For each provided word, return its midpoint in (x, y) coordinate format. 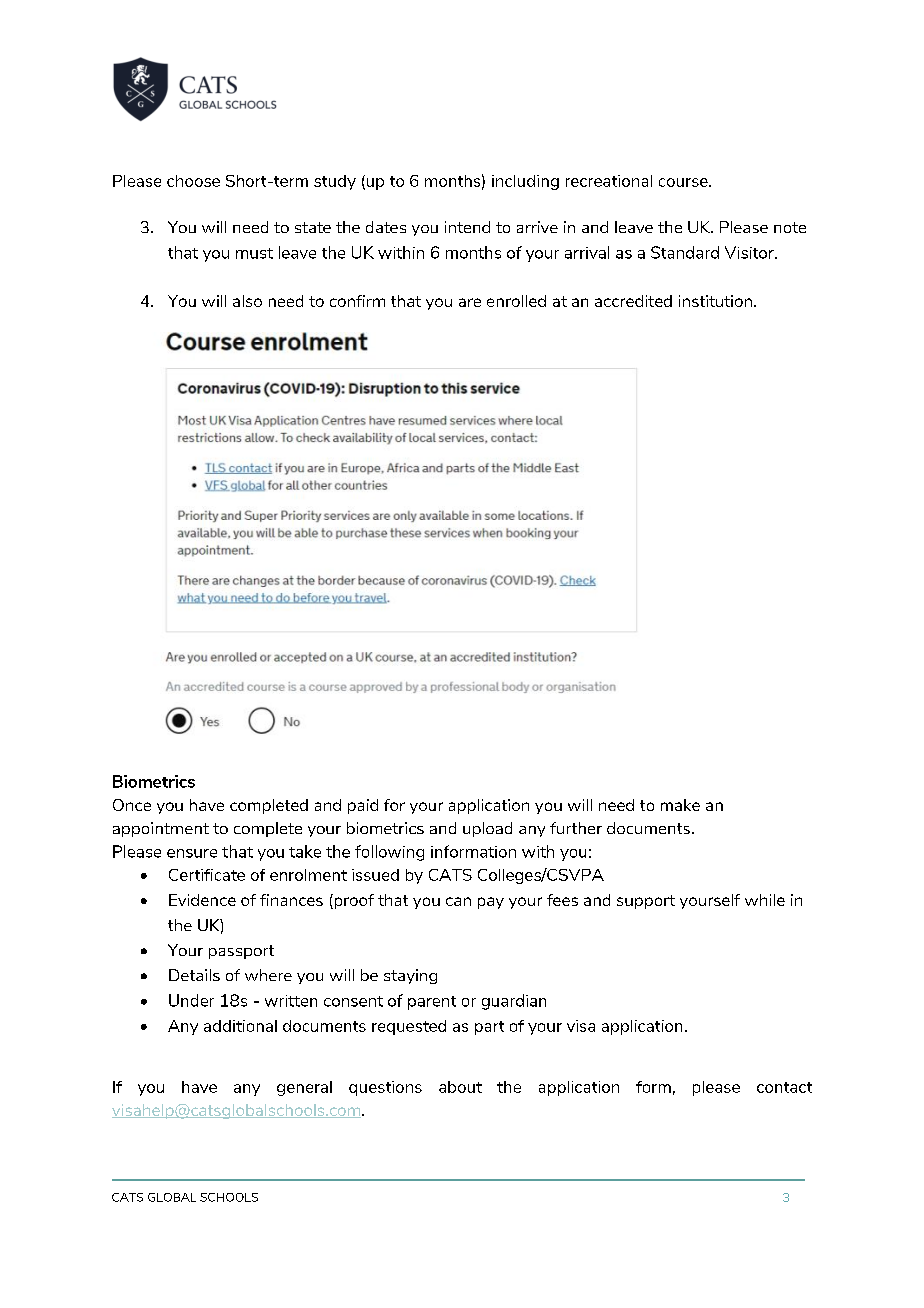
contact (784, 1087)
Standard (685, 252)
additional (240, 1026)
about (460, 1087)
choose (193, 181)
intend (467, 227)
